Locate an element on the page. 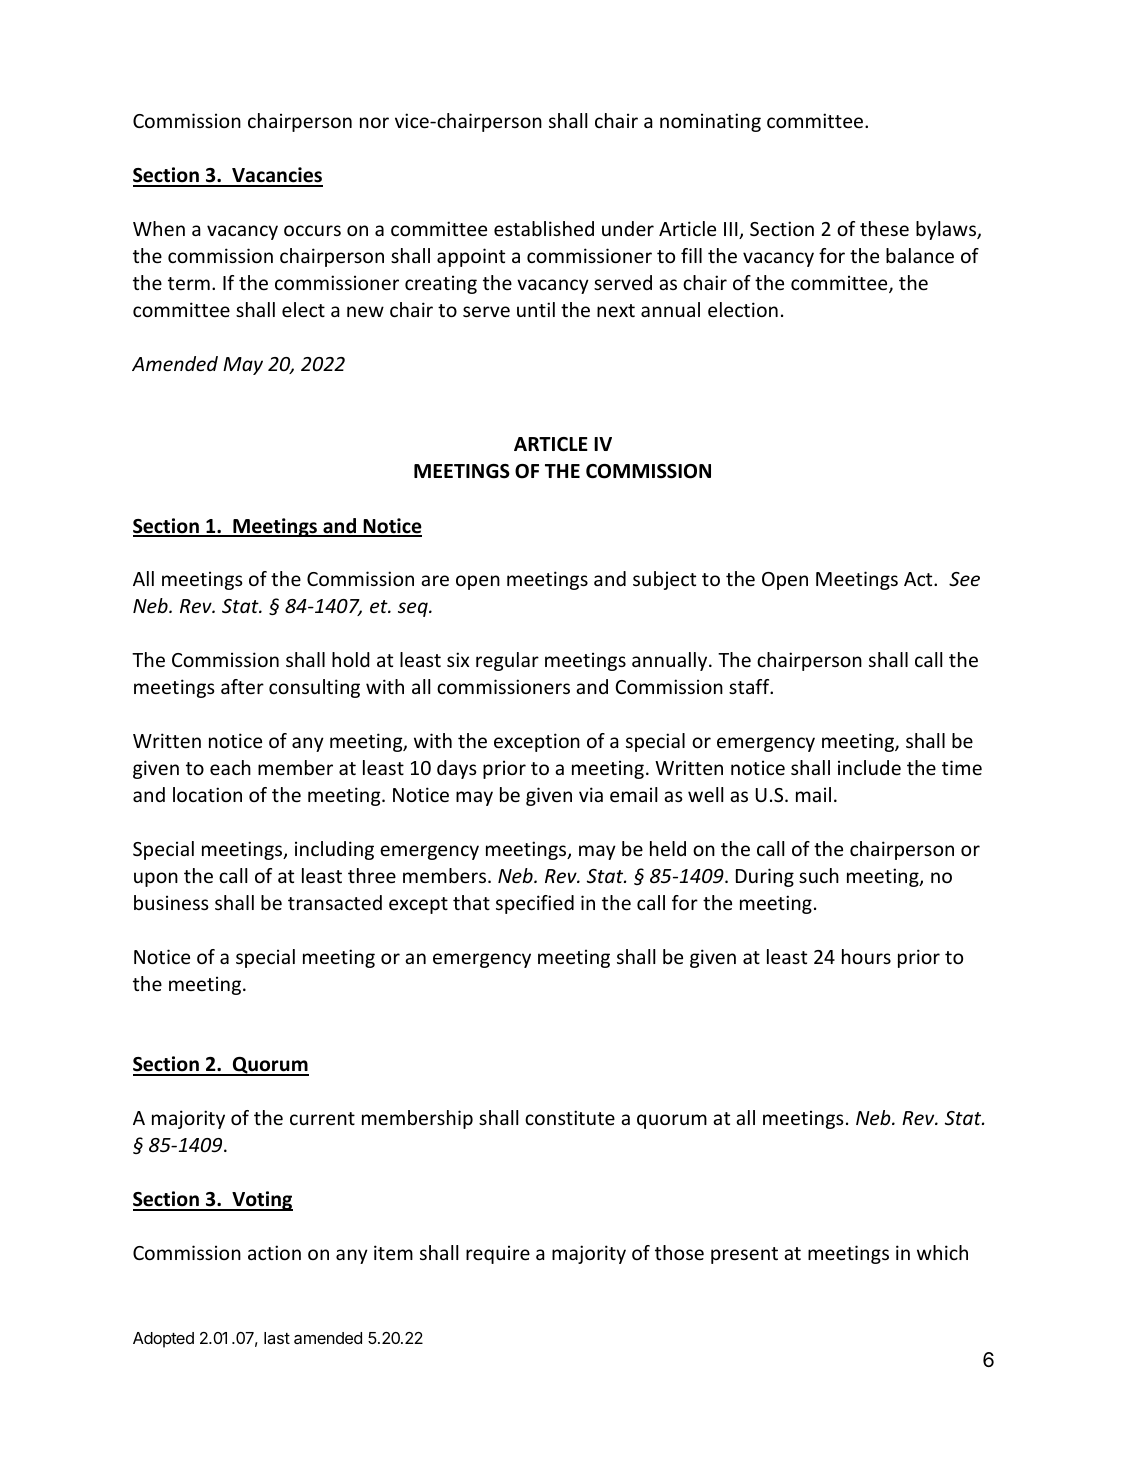  new is located at coordinates (365, 311).
